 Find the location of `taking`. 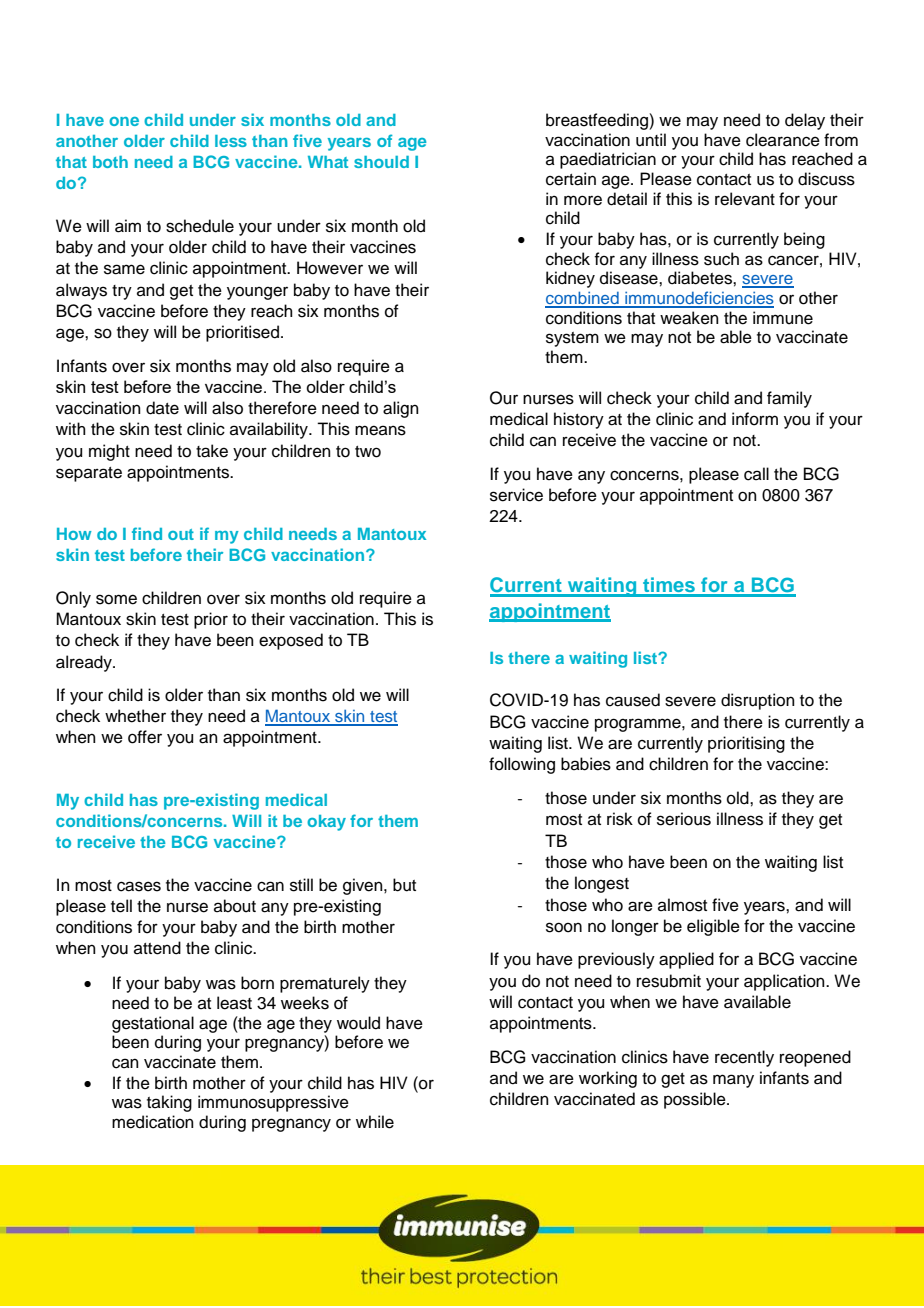

taking is located at coordinates (169, 1103).
